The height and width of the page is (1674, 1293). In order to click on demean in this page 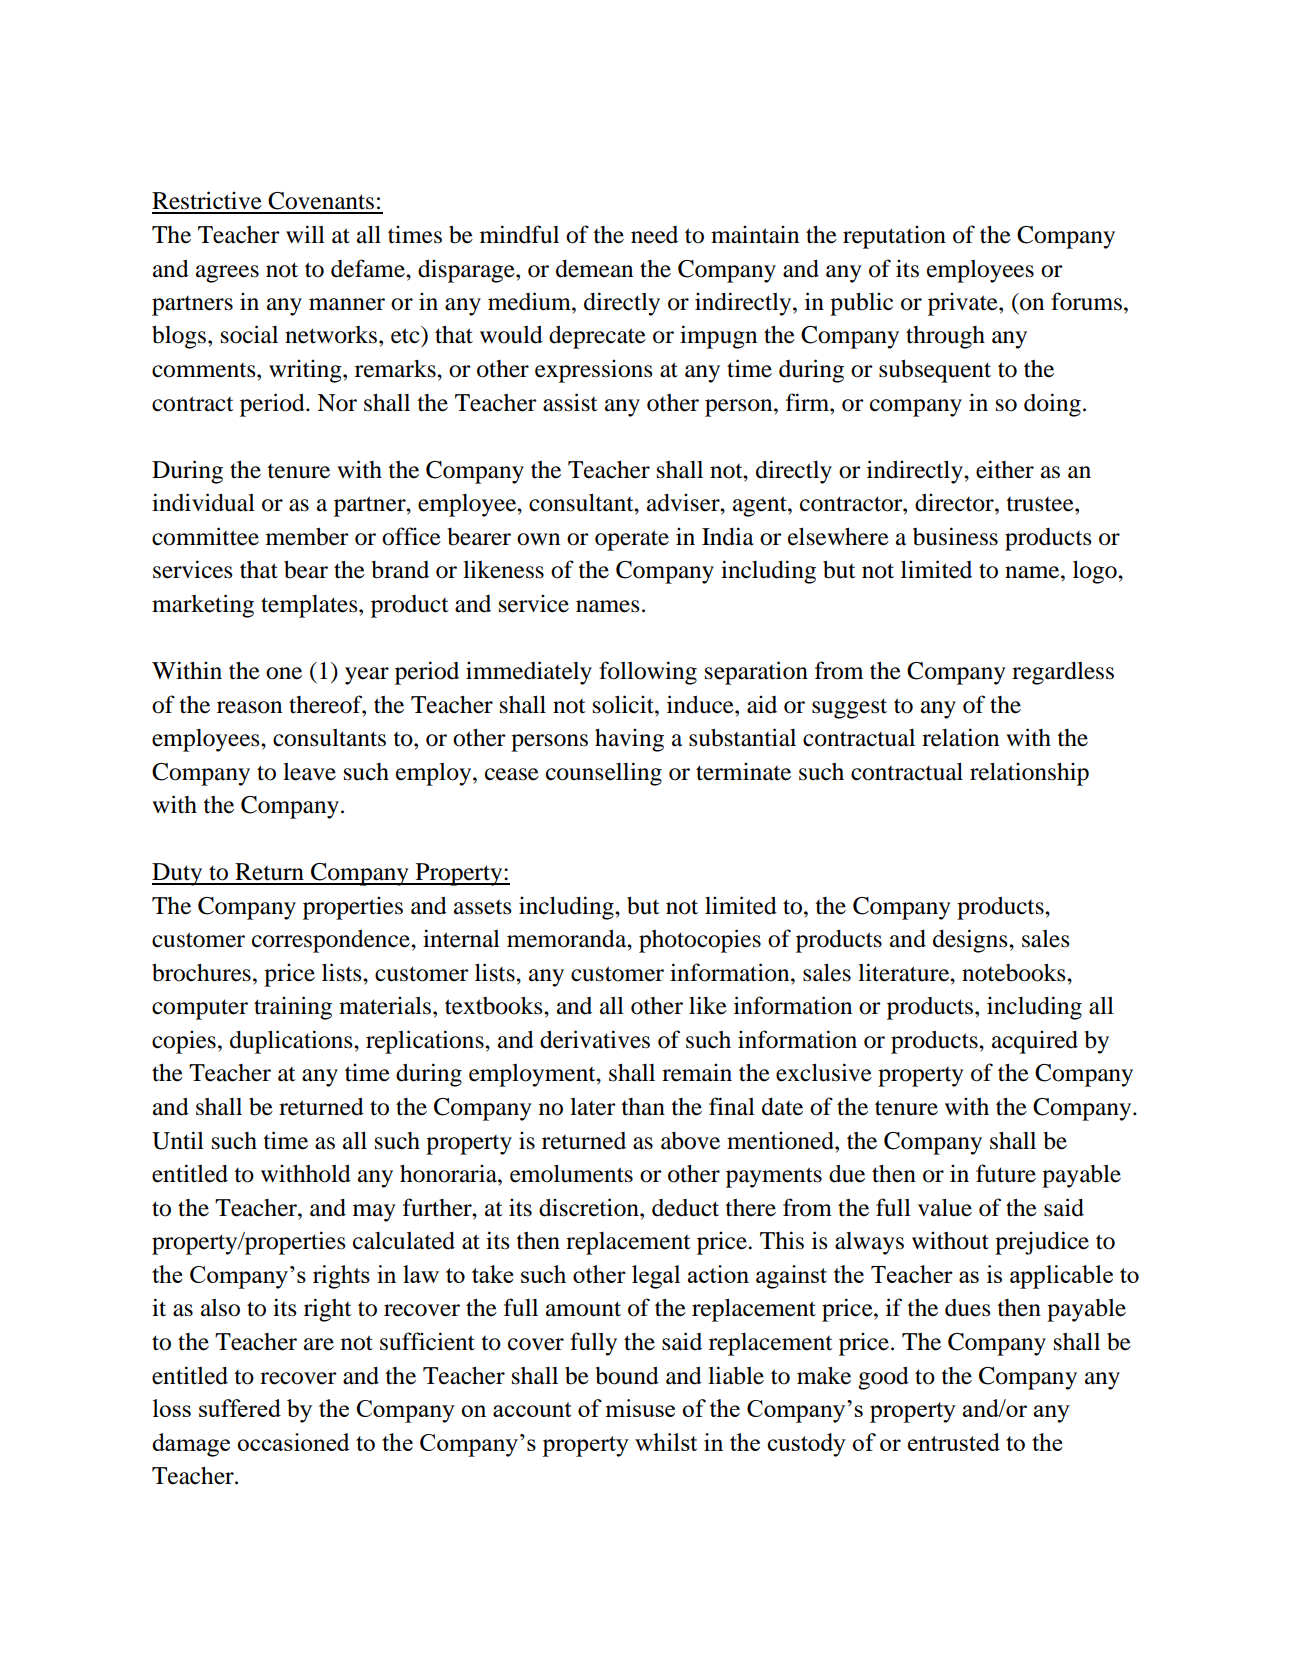, I will do `click(594, 269)`.
